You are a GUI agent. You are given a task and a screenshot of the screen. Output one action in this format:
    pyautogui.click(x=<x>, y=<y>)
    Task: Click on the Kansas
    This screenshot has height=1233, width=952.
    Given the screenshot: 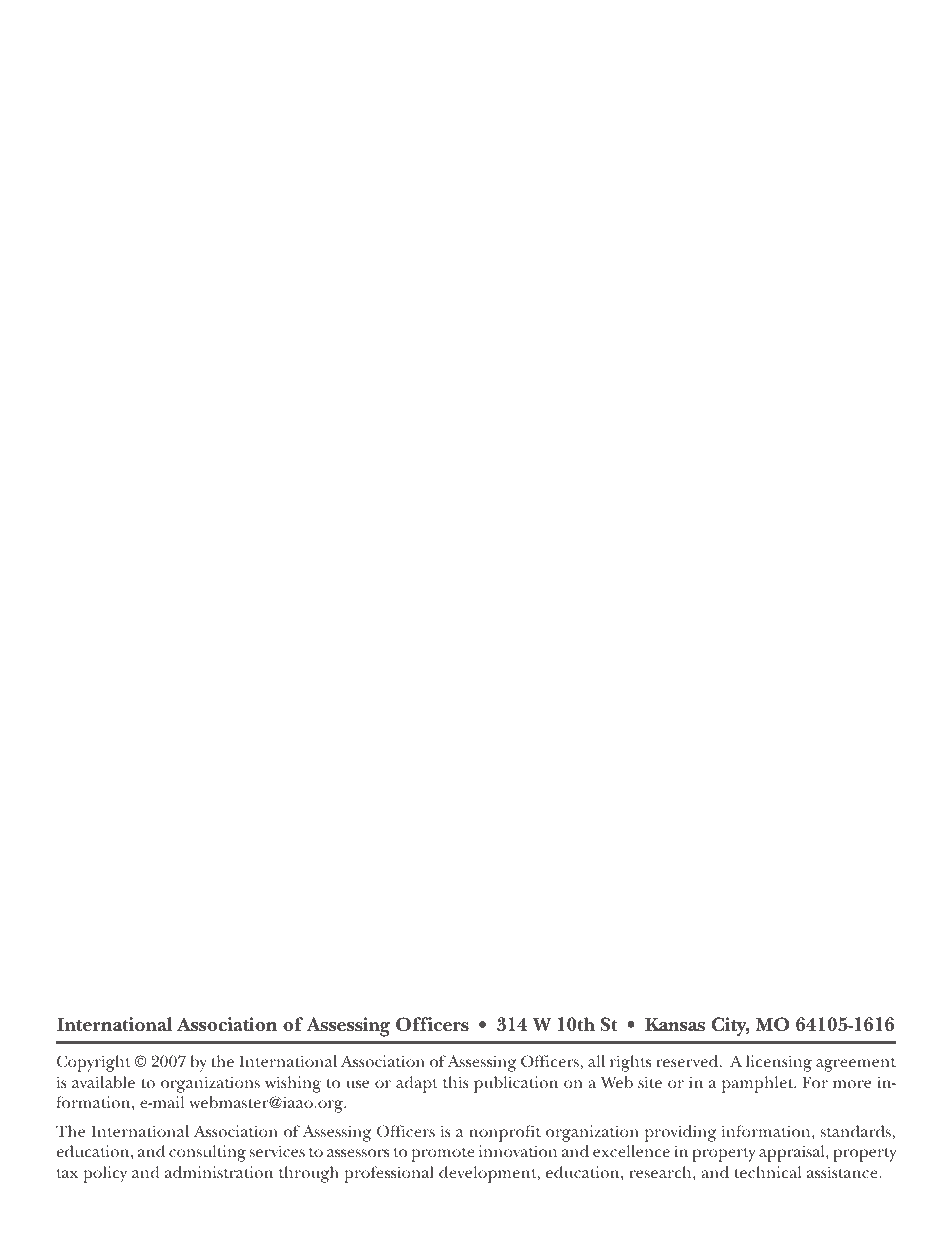 What is the action you would take?
    pyautogui.click(x=675, y=1024)
